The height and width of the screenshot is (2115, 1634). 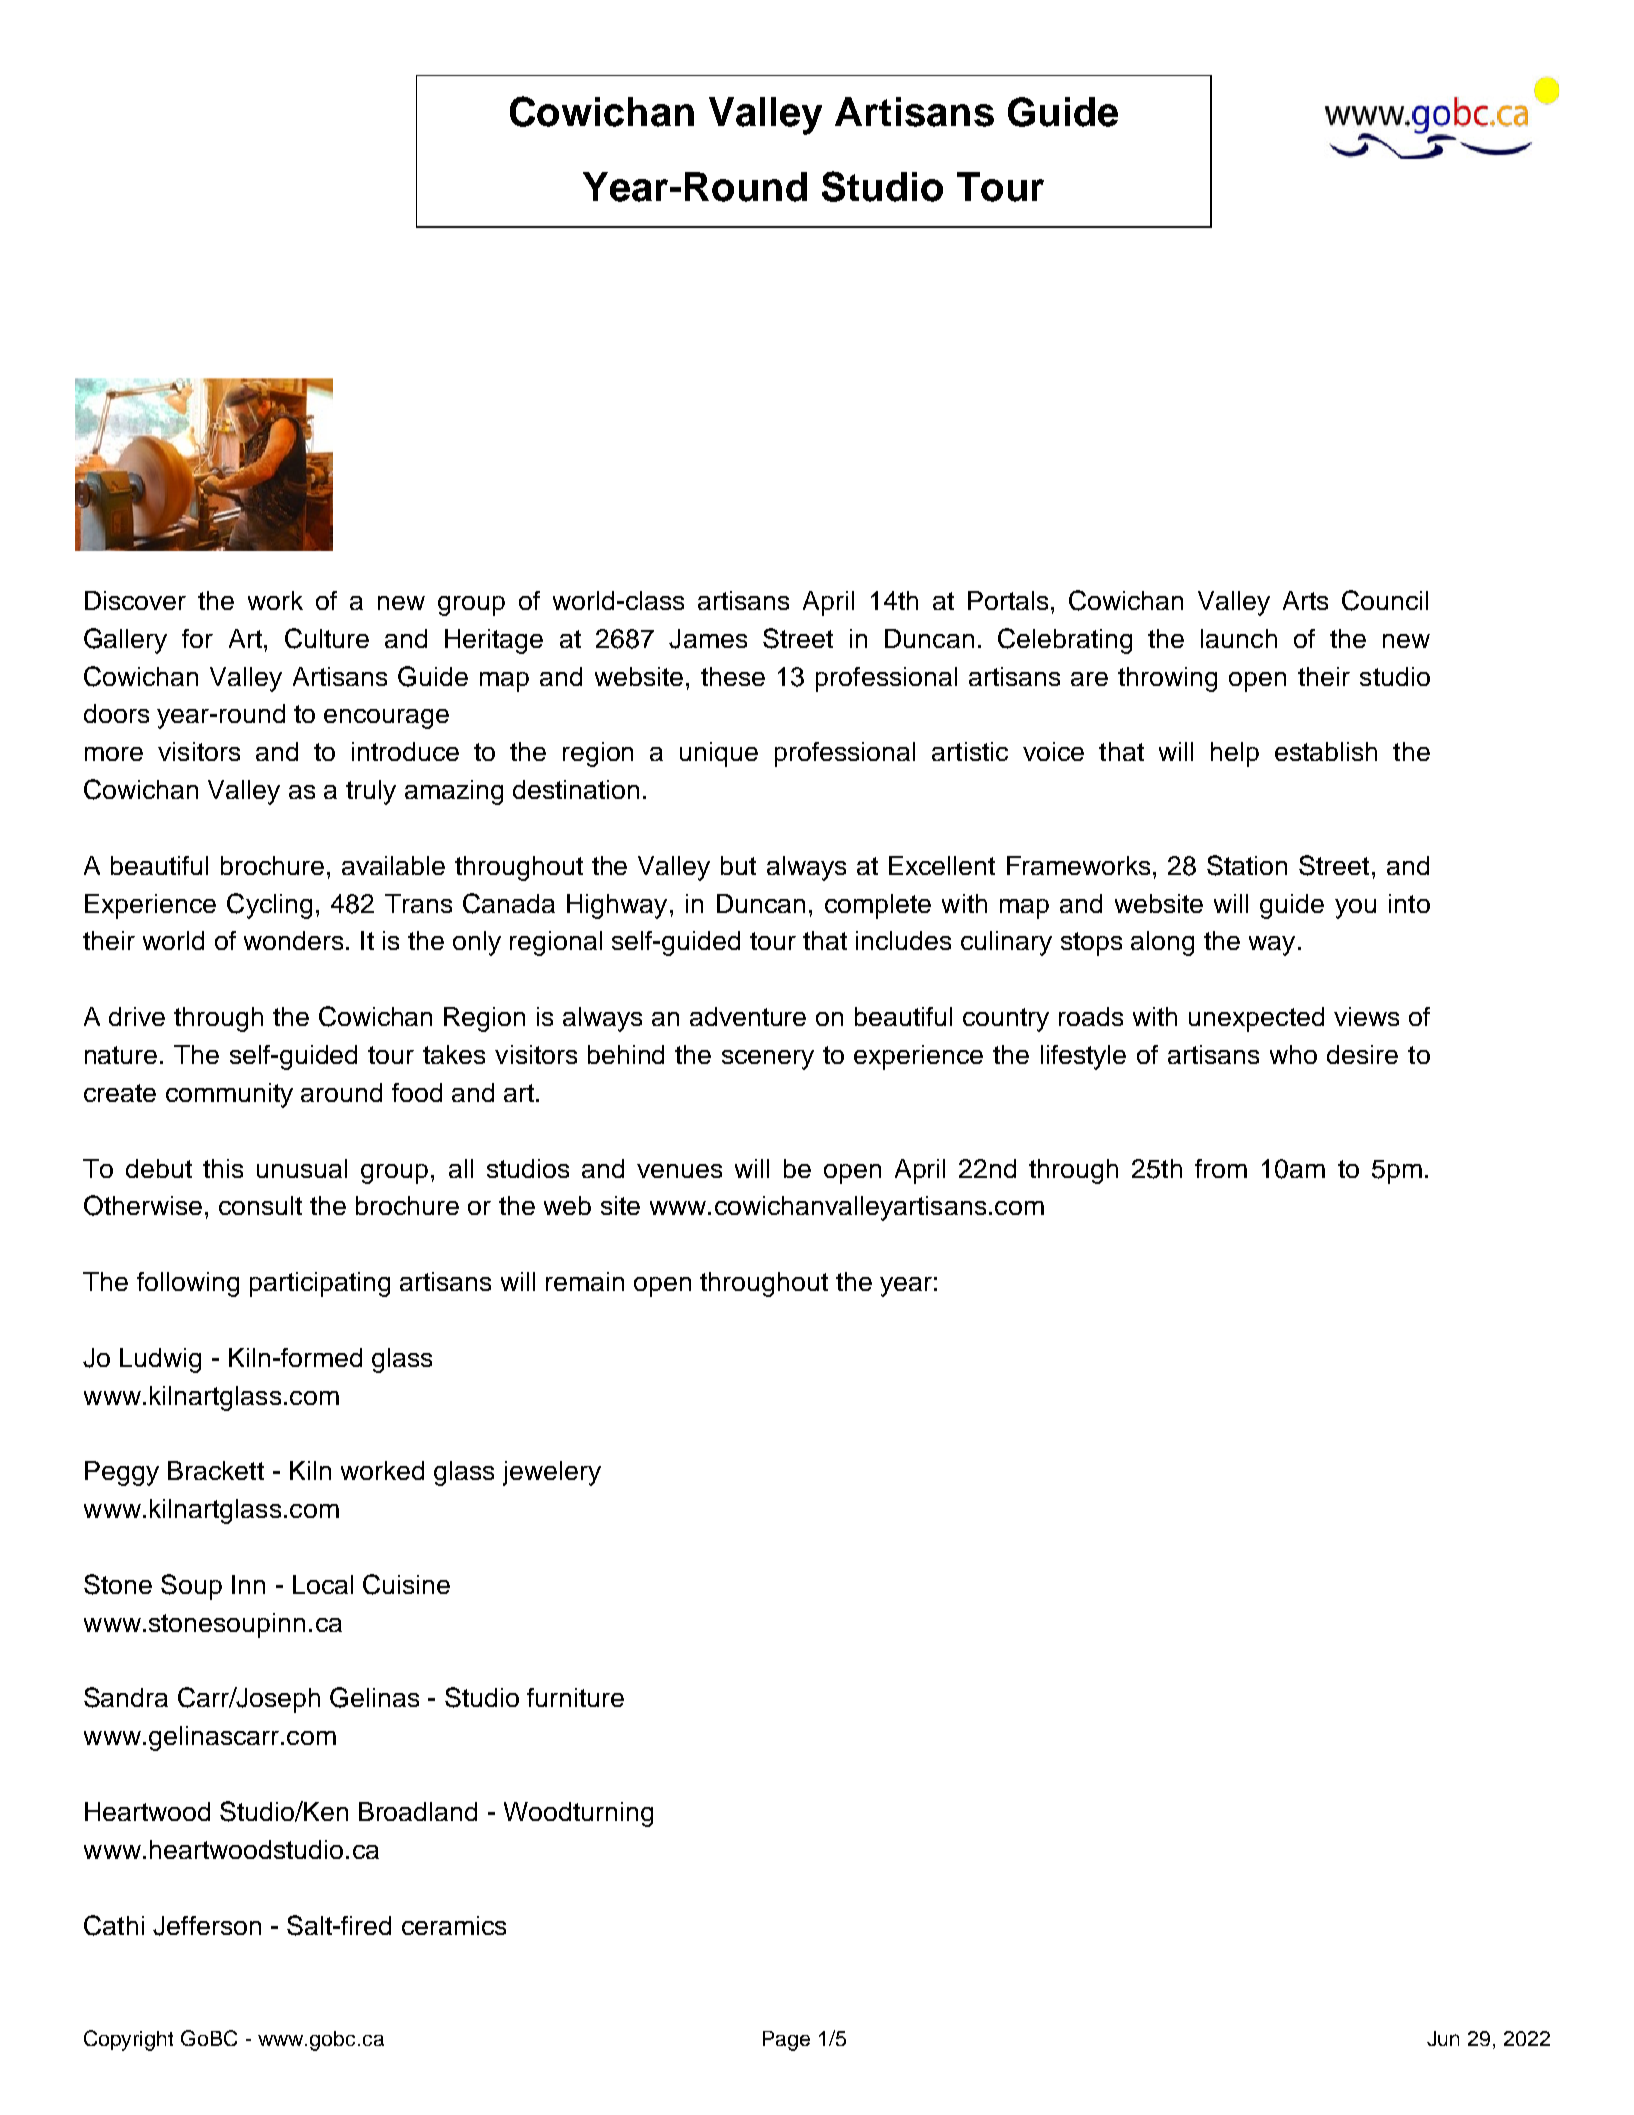 What do you see at coordinates (708, 639) in the screenshot?
I see `James` at bounding box center [708, 639].
